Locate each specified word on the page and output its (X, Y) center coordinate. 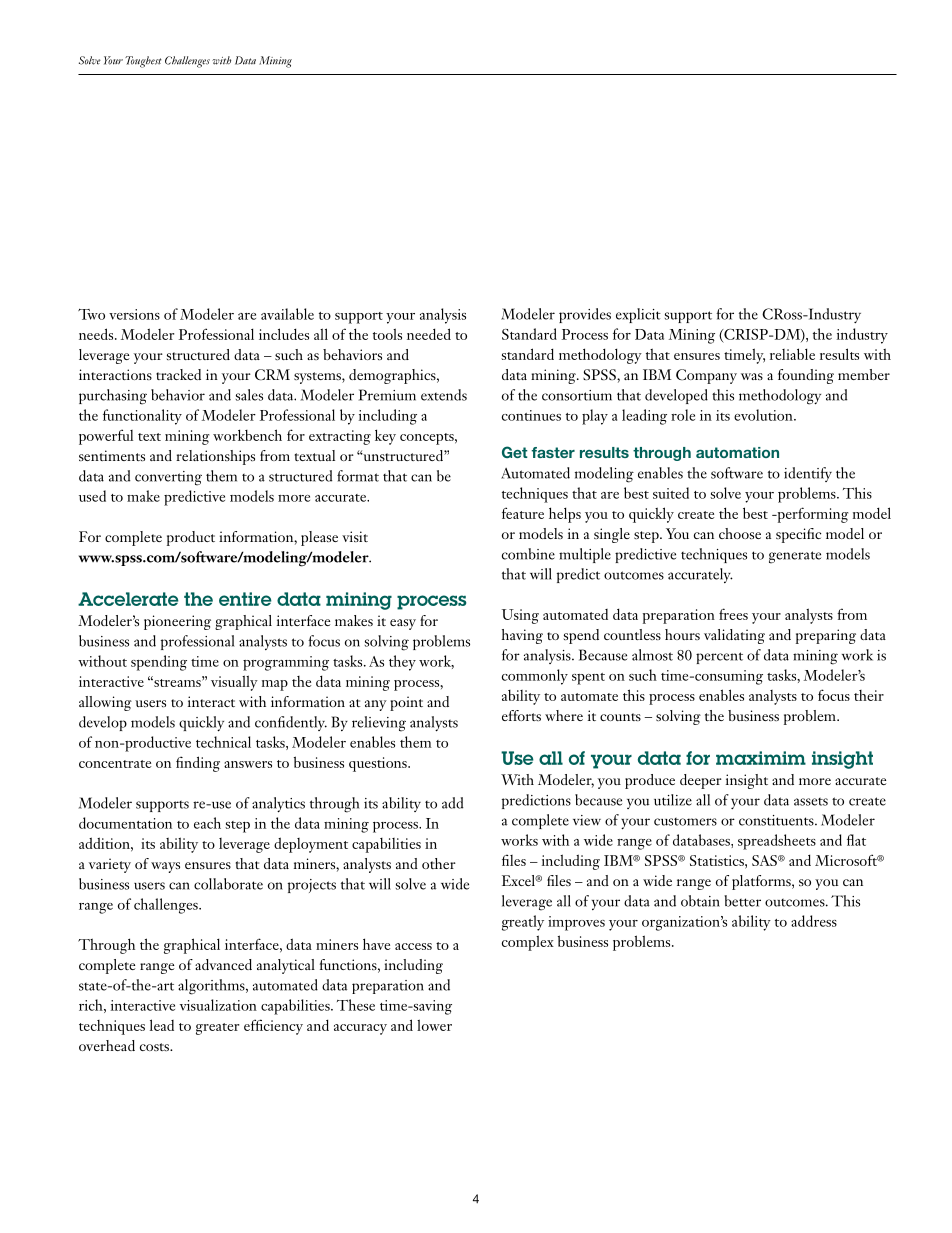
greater (217, 1029)
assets (811, 802)
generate (795, 557)
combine (528, 554)
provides (585, 315)
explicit (638, 315)
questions (379, 764)
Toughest (143, 62)
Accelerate (128, 599)
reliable (792, 354)
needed (429, 334)
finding (198, 764)
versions (134, 314)
